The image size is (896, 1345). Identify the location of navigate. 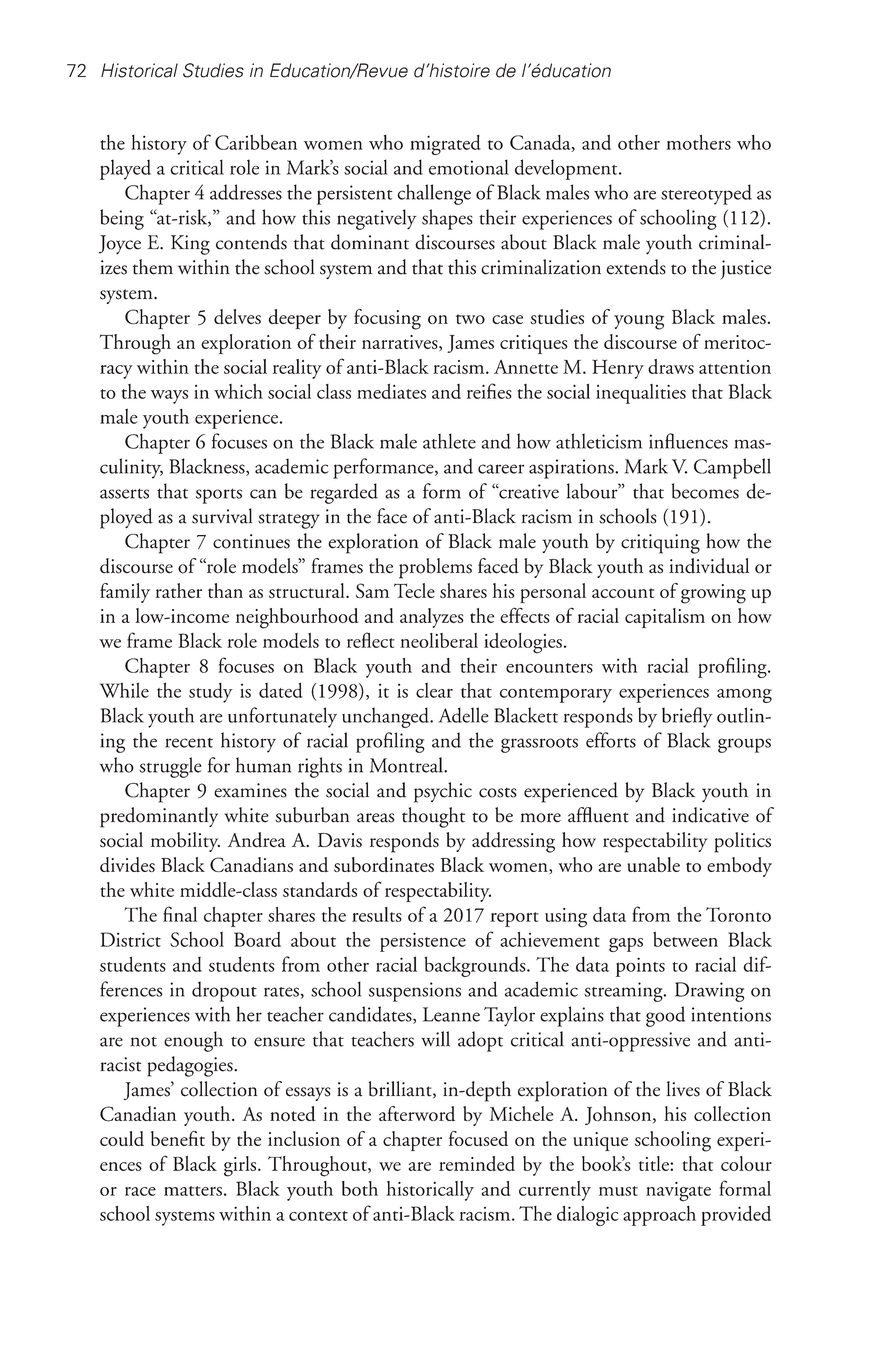
(678, 1192).
